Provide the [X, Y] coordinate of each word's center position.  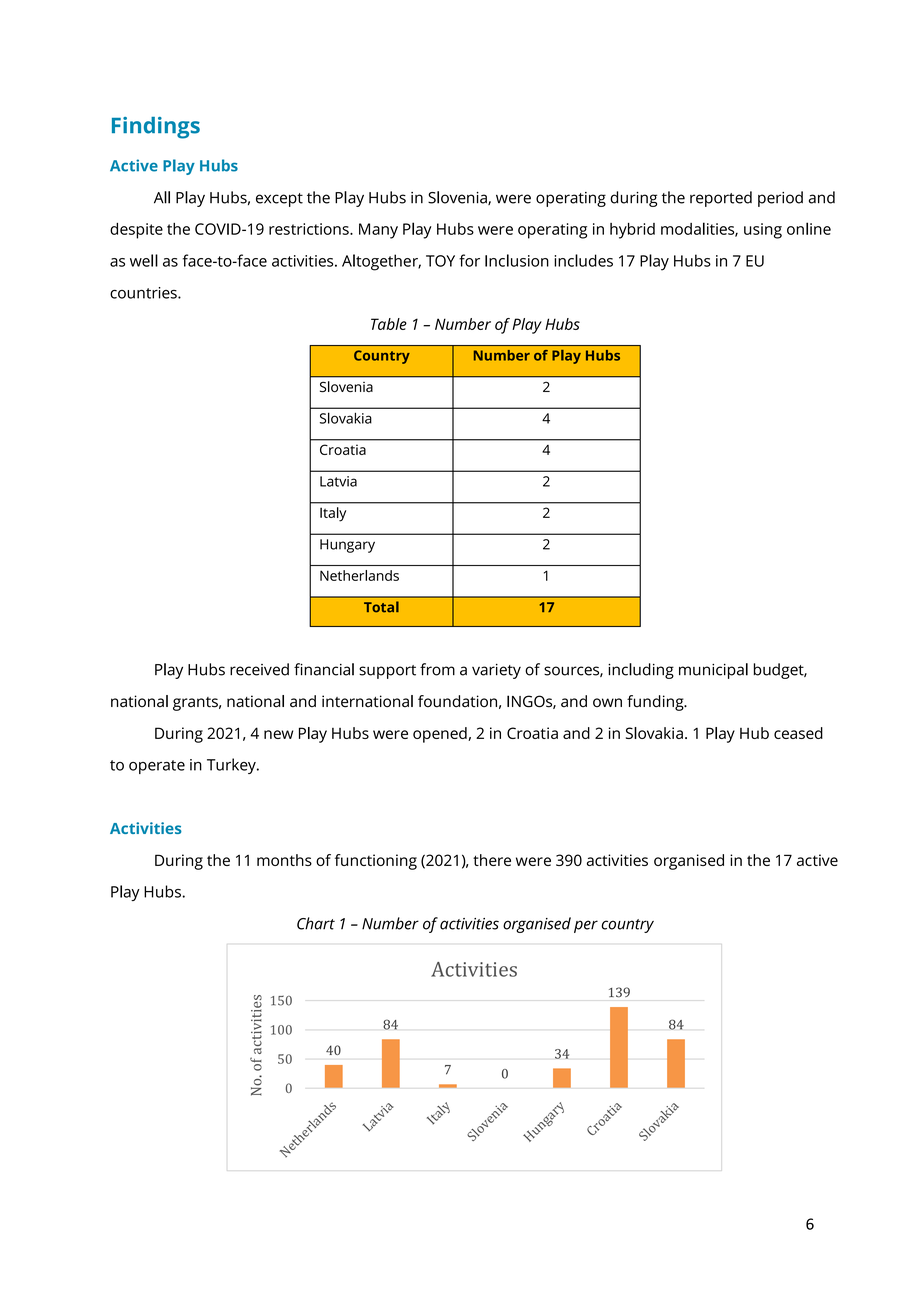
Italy [333, 514]
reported [721, 199]
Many [378, 231]
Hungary [347, 546]
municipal [713, 671]
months [284, 860]
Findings [156, 128]
